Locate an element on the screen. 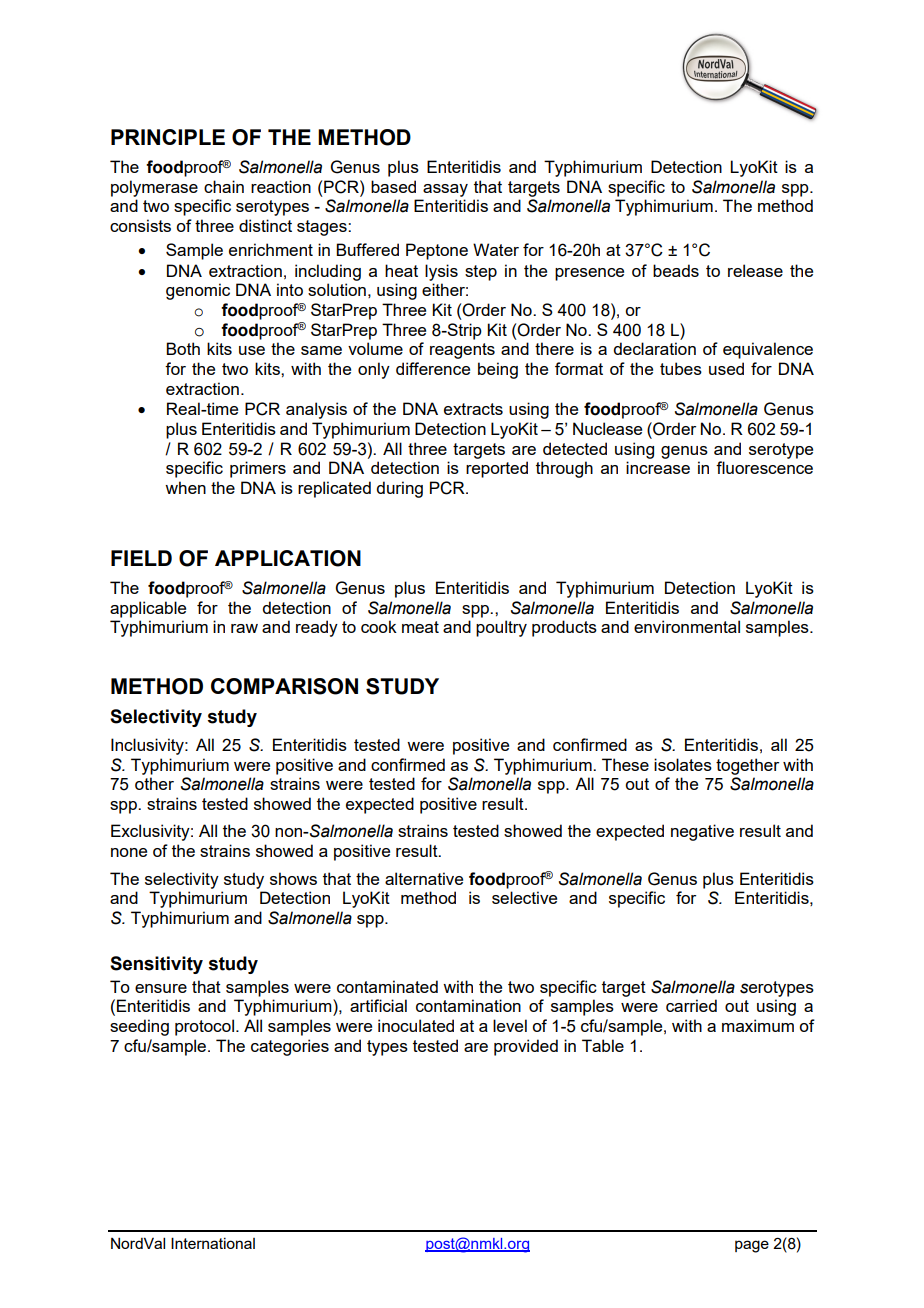  assay is located at coordinates (445, 190).
